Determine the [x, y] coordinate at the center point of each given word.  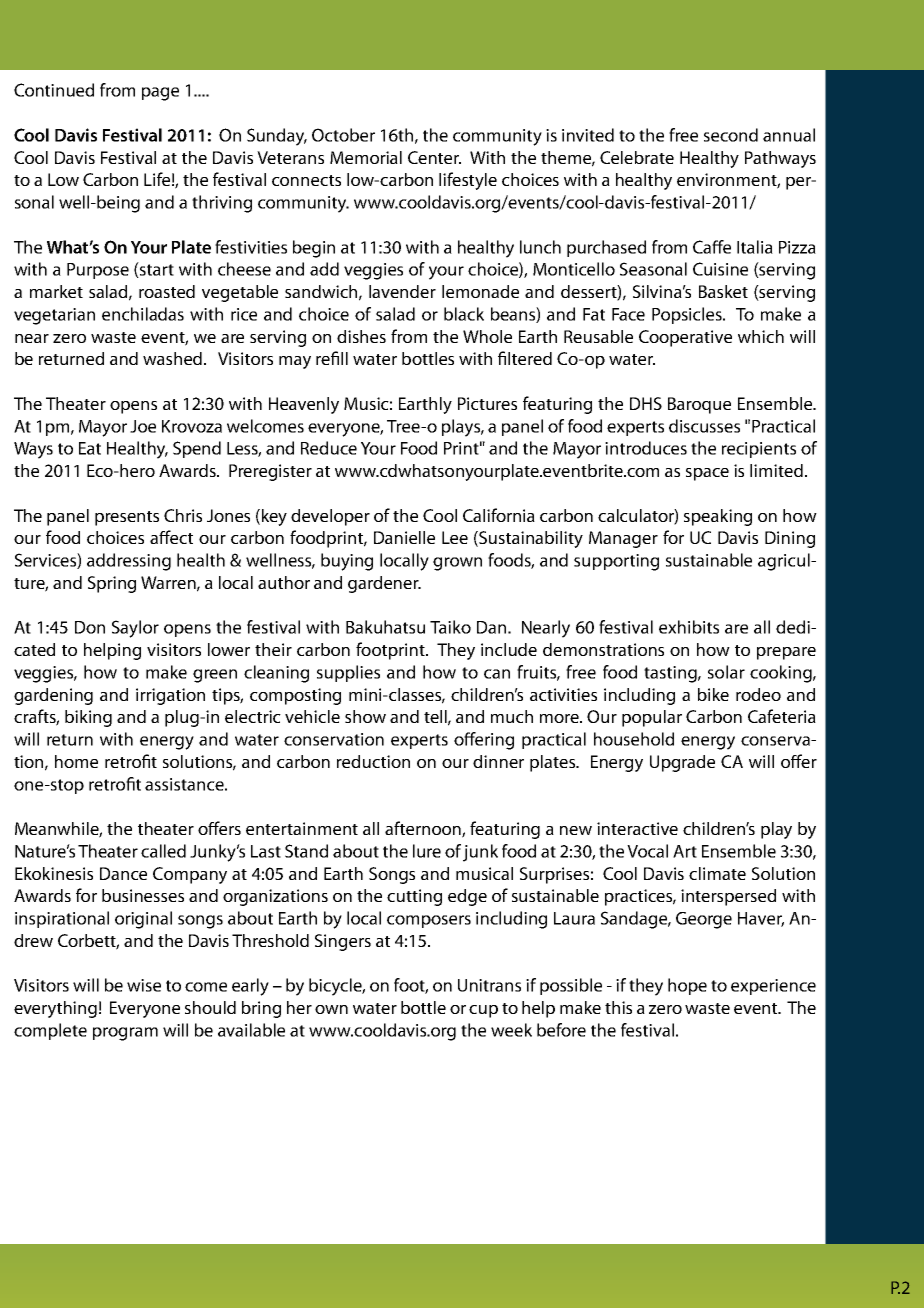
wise [144, 985]
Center [434, 157]
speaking [718, 517]
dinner [498, 761]
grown [457, 564]
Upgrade [682, 763]
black [464, 314]
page [160, 94]
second [731, 135]
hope [687, 986]
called [163, 851]
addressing [129, 562]
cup [483, 1011]
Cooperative [685, 338]
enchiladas [143, 314]
